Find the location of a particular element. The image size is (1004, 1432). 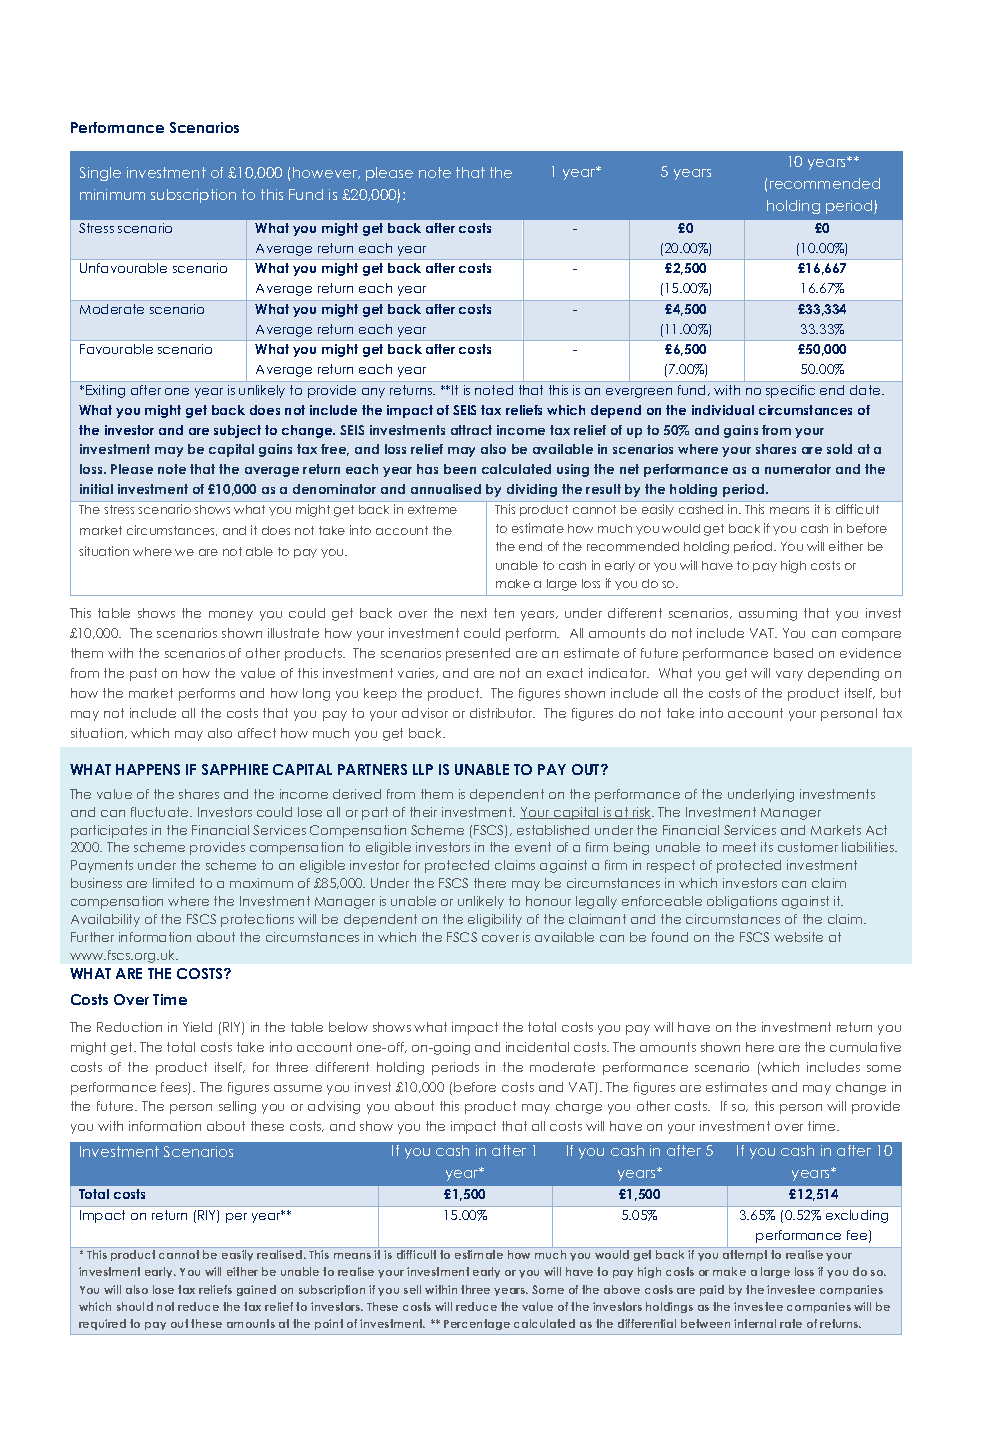

Percentage is located at coordinates (477, 1324).
